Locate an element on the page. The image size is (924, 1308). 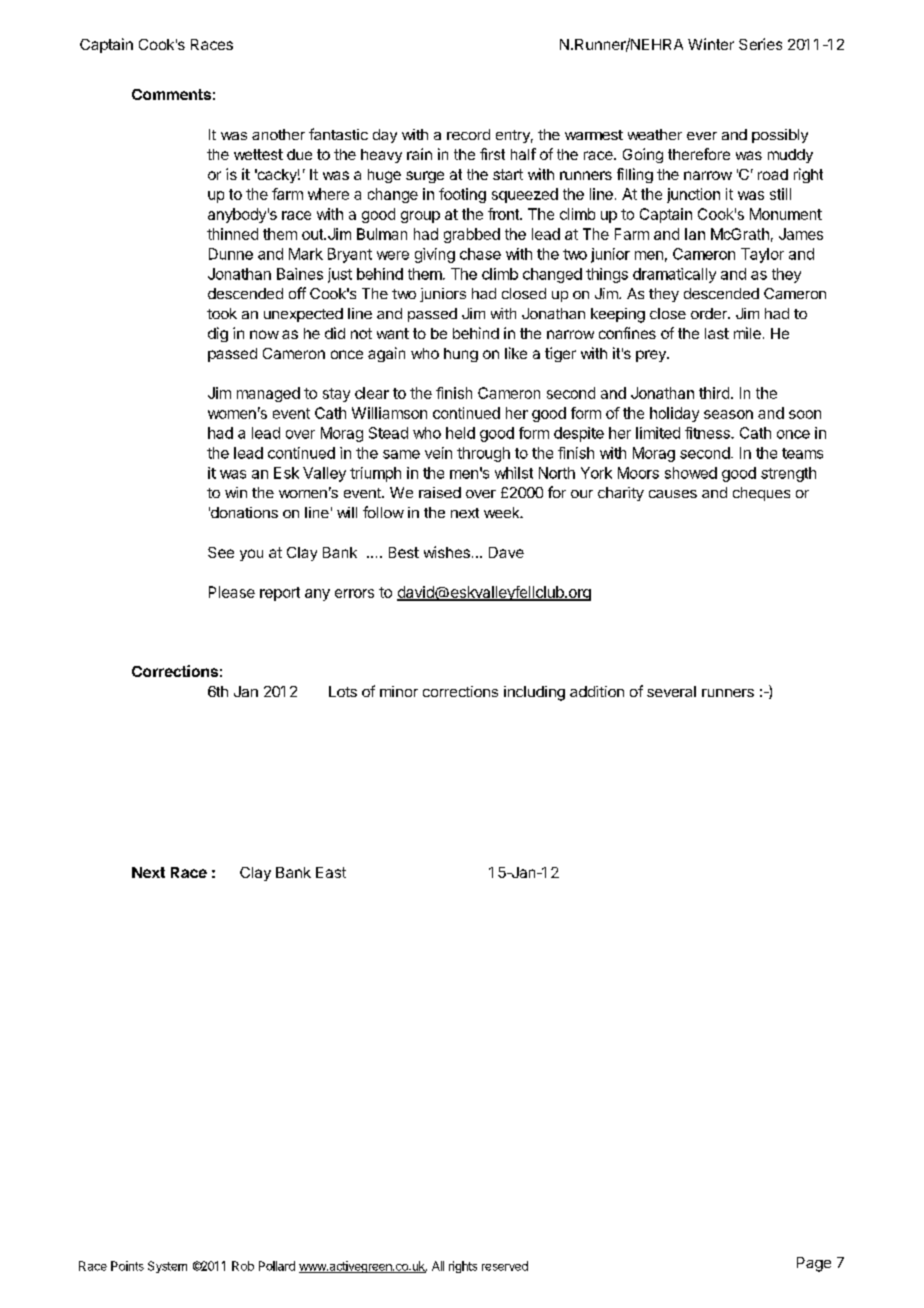
Comments is located at coordinates (171, 94).
